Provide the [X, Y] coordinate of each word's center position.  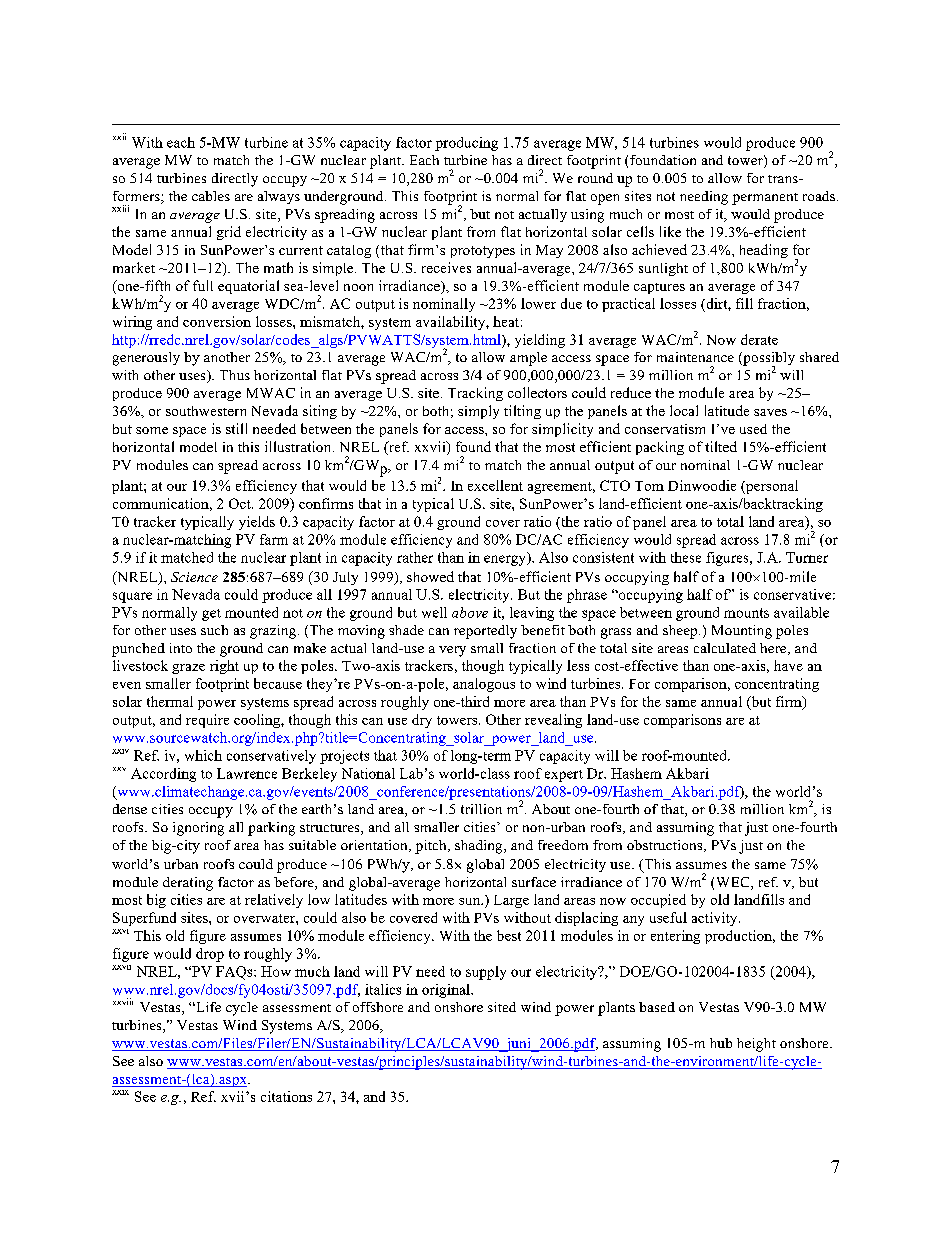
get [211, 615]
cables [211, 196]
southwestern [206, 411]
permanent [765, 199]
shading [480, 847]
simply [478, 412]
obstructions [666, 846]
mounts [746, 613]
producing [466, 144]
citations [286, 1096]
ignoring [198, 829]
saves [770, 412]
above [470, 612]
